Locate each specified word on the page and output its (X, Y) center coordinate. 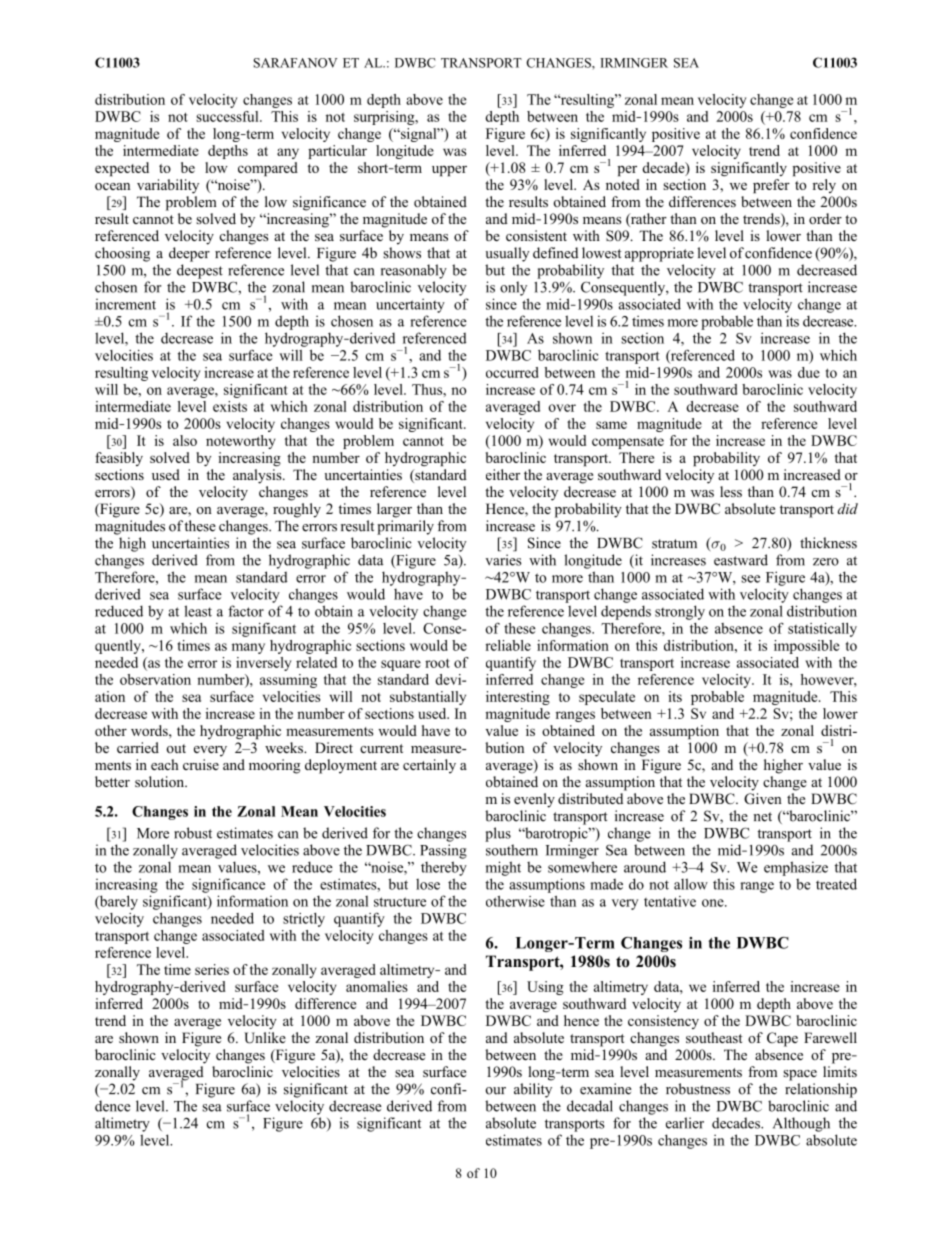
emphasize (796, 868)
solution (160, 781)
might (503, 868)
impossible (806, 647)
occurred (512, 372)
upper (449, 171)
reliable (508, 645)
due (809, 372)
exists (230, 406)
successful (228, 116)
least (198, 611)
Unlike (265, 1038)
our (496, 1091)
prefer (771, 186)
